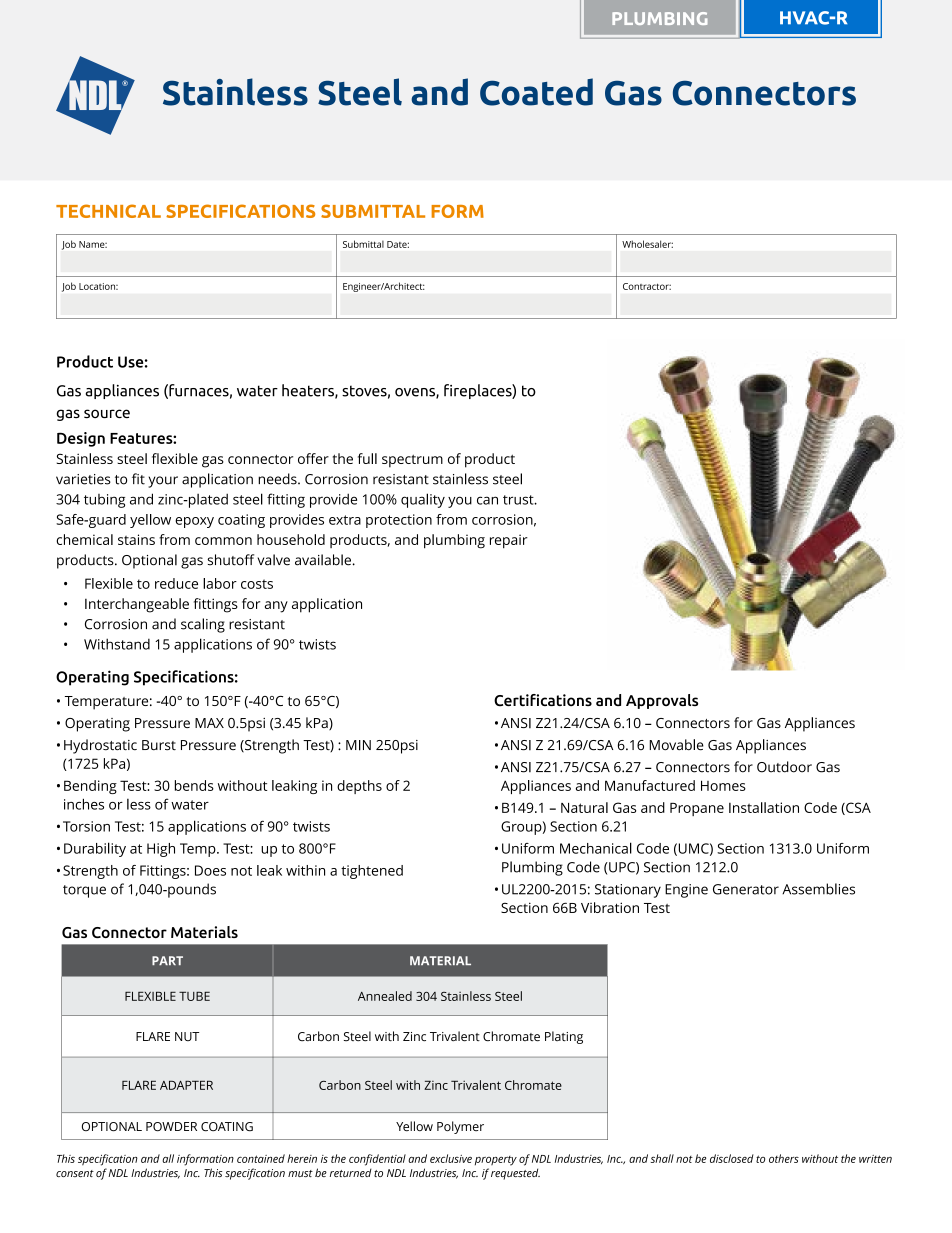 The image size is (952, 1233). What do you see at coordinates (584, 807) in the screenshot?
I see `Natural` at bounding box center [584, 807].
